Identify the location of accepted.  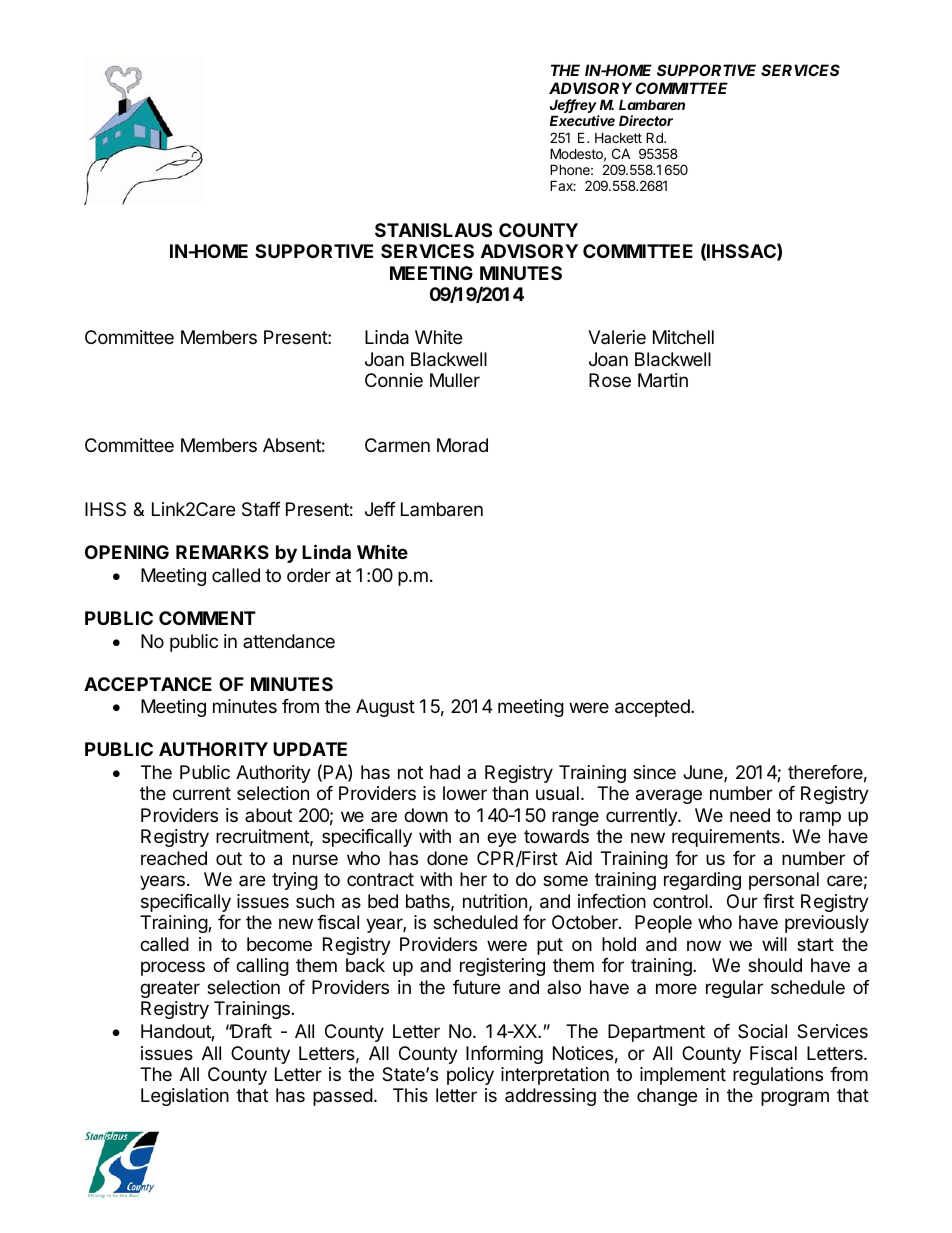
(653, 708).
